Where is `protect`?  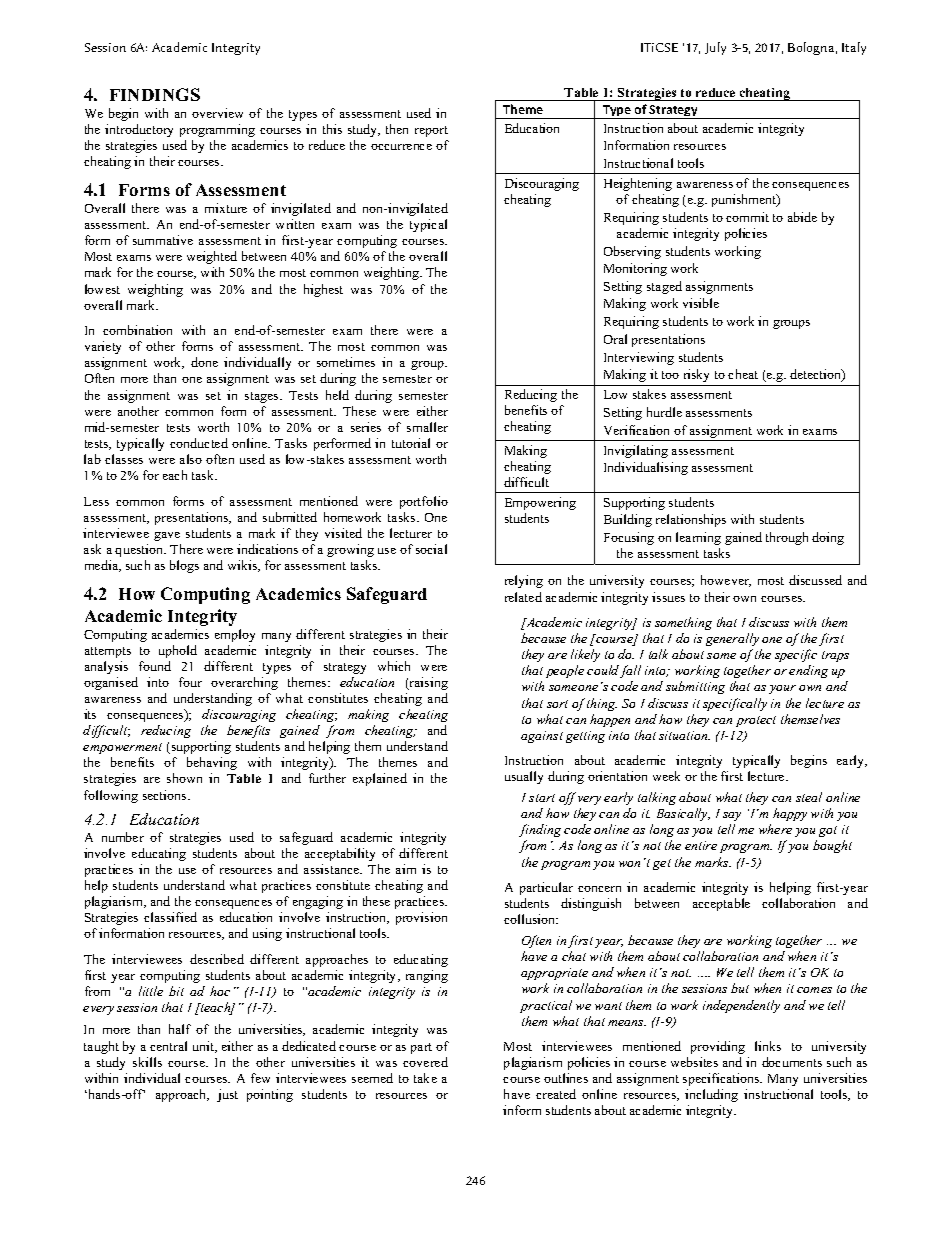
protect is located at coordinates (756, 721).
